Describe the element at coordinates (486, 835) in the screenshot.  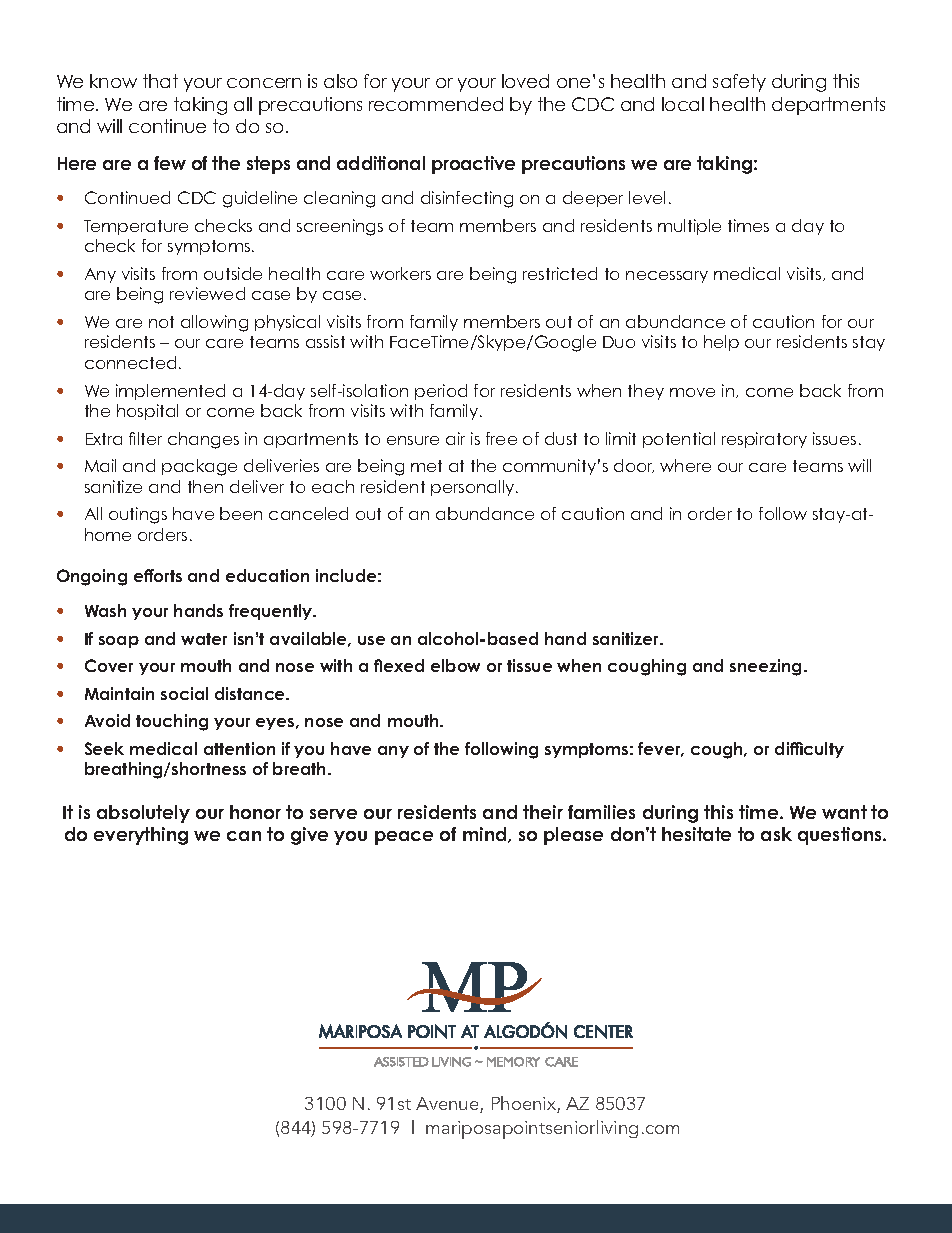
I see `mind` at that location.
